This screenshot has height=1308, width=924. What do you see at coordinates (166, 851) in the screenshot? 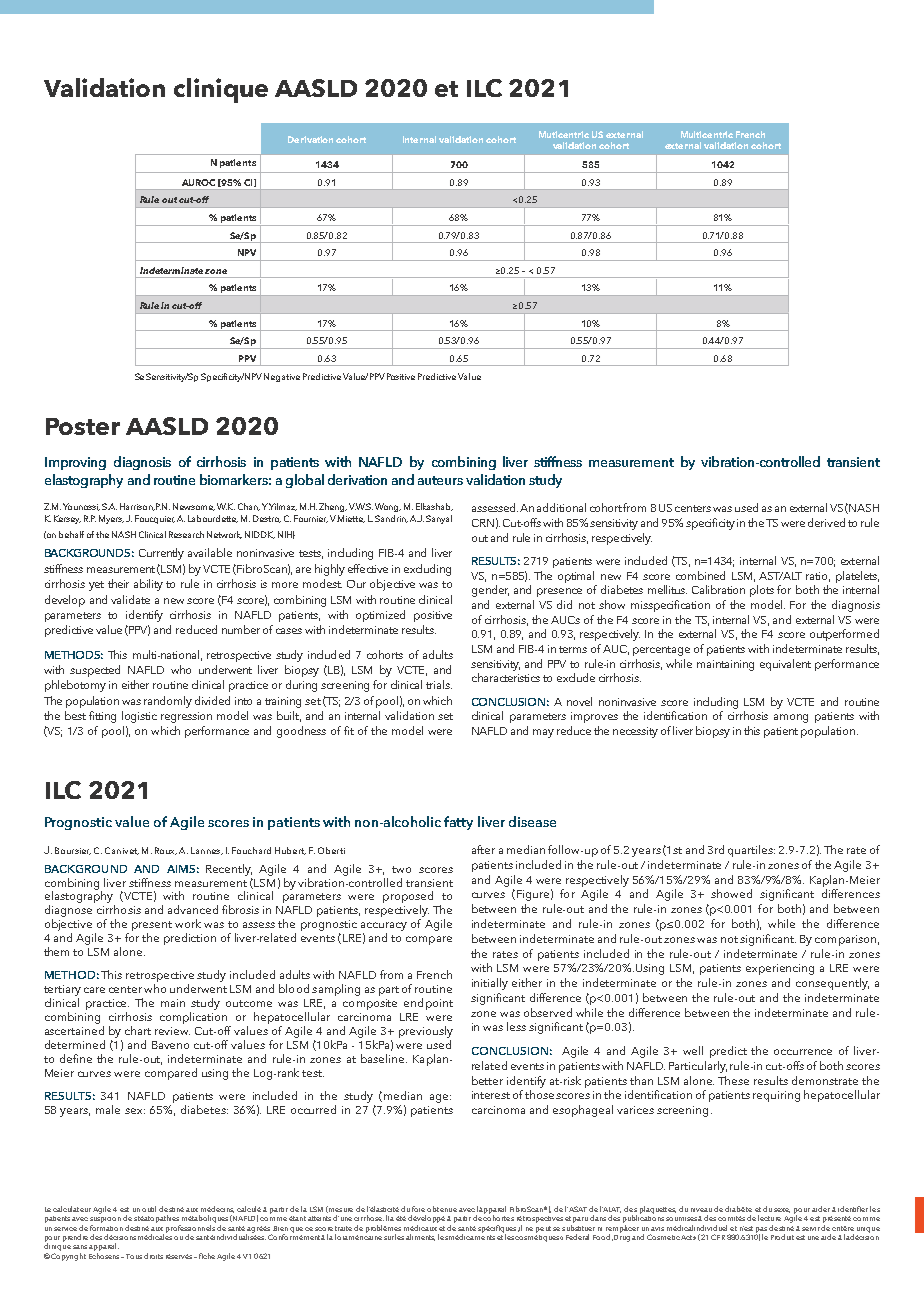
I see `Roux` at bounding box center [166, 851].
